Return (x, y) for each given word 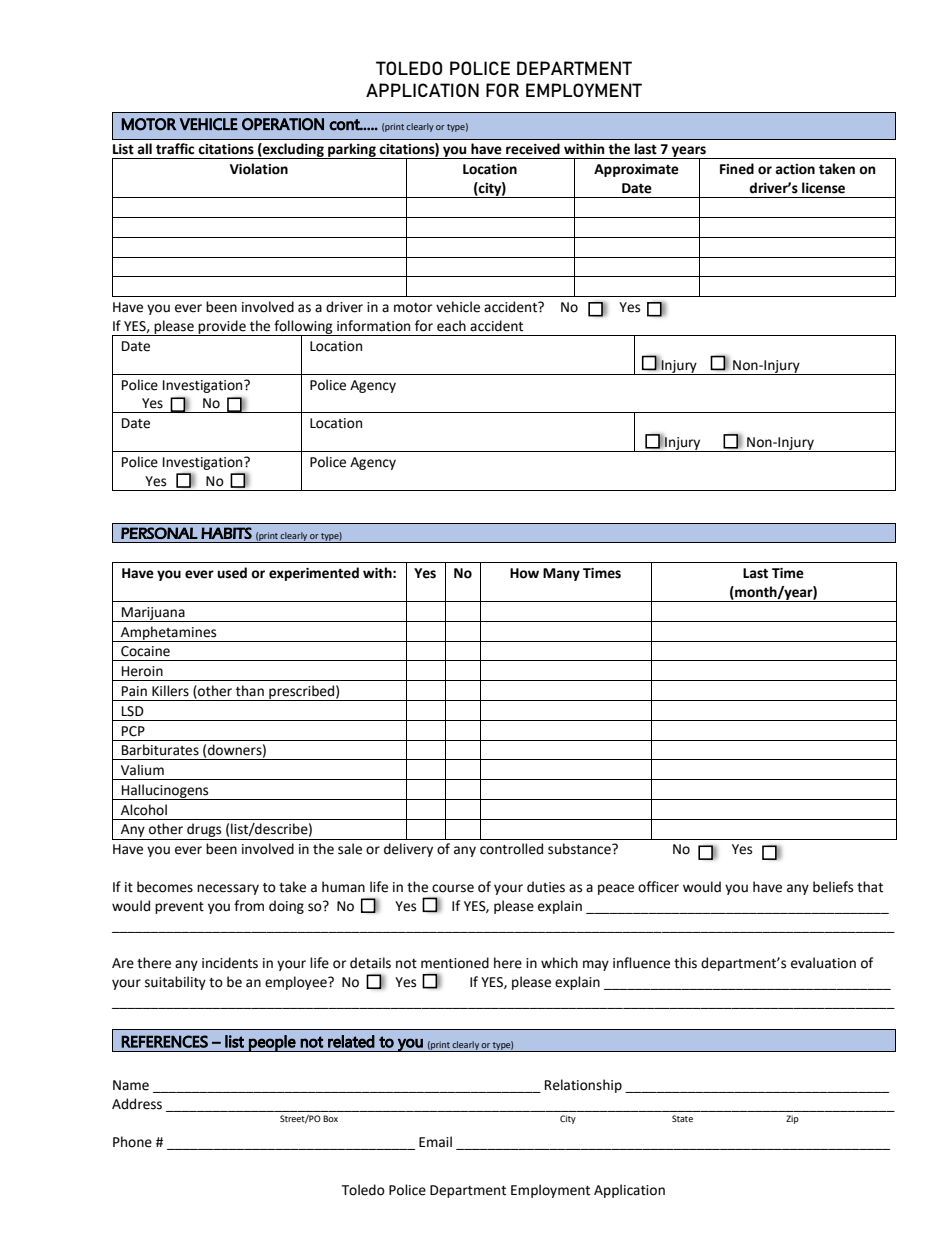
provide (222, 328)
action (795, 169)
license (823, 188)
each (451, 326)
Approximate (636, 170)
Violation (259, 169)
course (453, 888)
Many (561, 574)
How (524, 573)
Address (137, 1104)
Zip (792, 1119)
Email (435, 1142)
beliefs (833, 887)
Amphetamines (169, 634)
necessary (228, 889)
